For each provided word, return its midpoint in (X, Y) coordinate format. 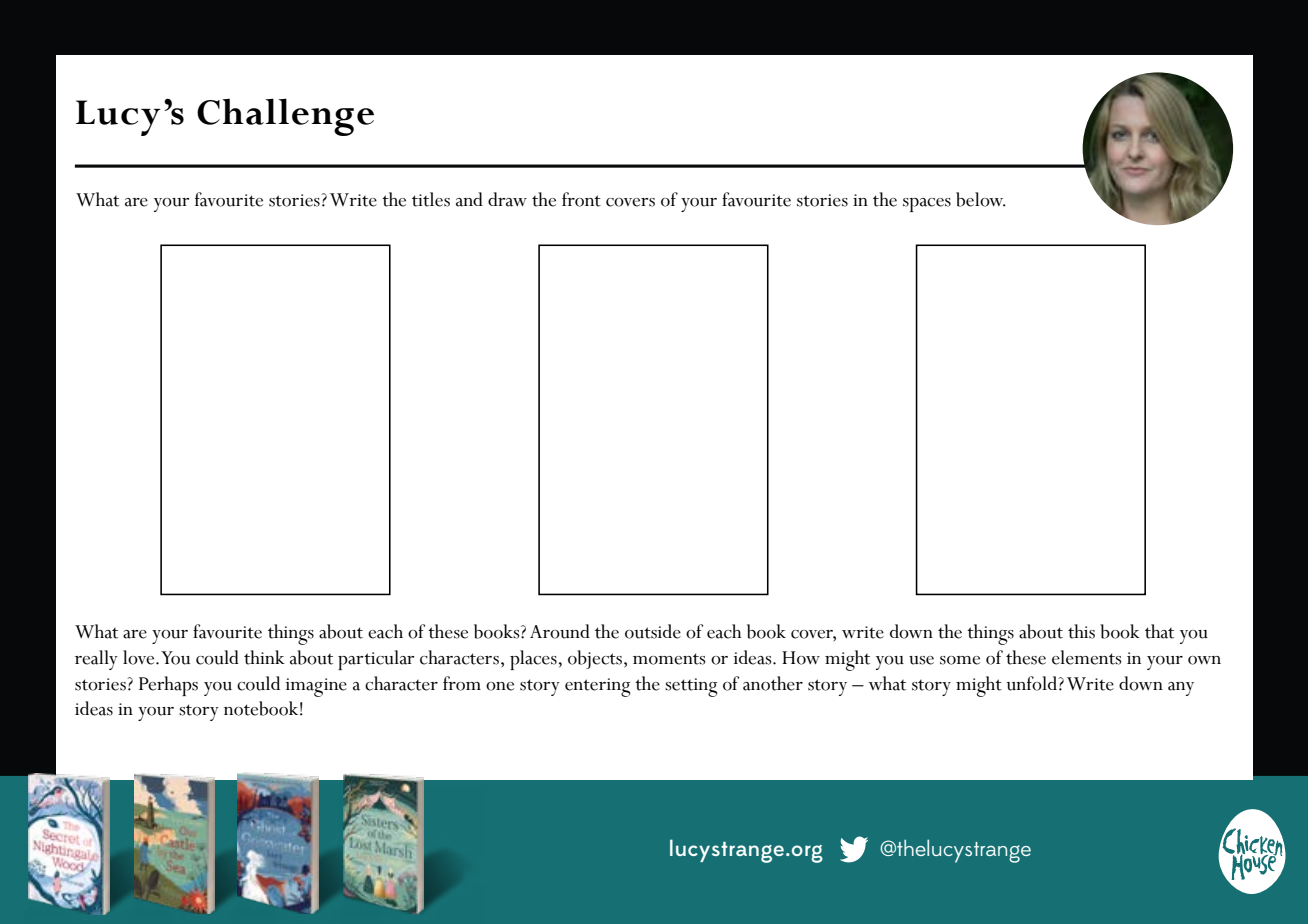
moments (669, 659)
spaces (927, 205)
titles (431, 199)
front (581, 199)
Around (560, 631)
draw (507, 199)
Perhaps (168, 686)
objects (595, 659)
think (264, 657)
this (1081, 631)
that (1159, 631)
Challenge (285, 117)
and (469, 199)
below (981, 199)
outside (653, 631)
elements (1086, 657)
